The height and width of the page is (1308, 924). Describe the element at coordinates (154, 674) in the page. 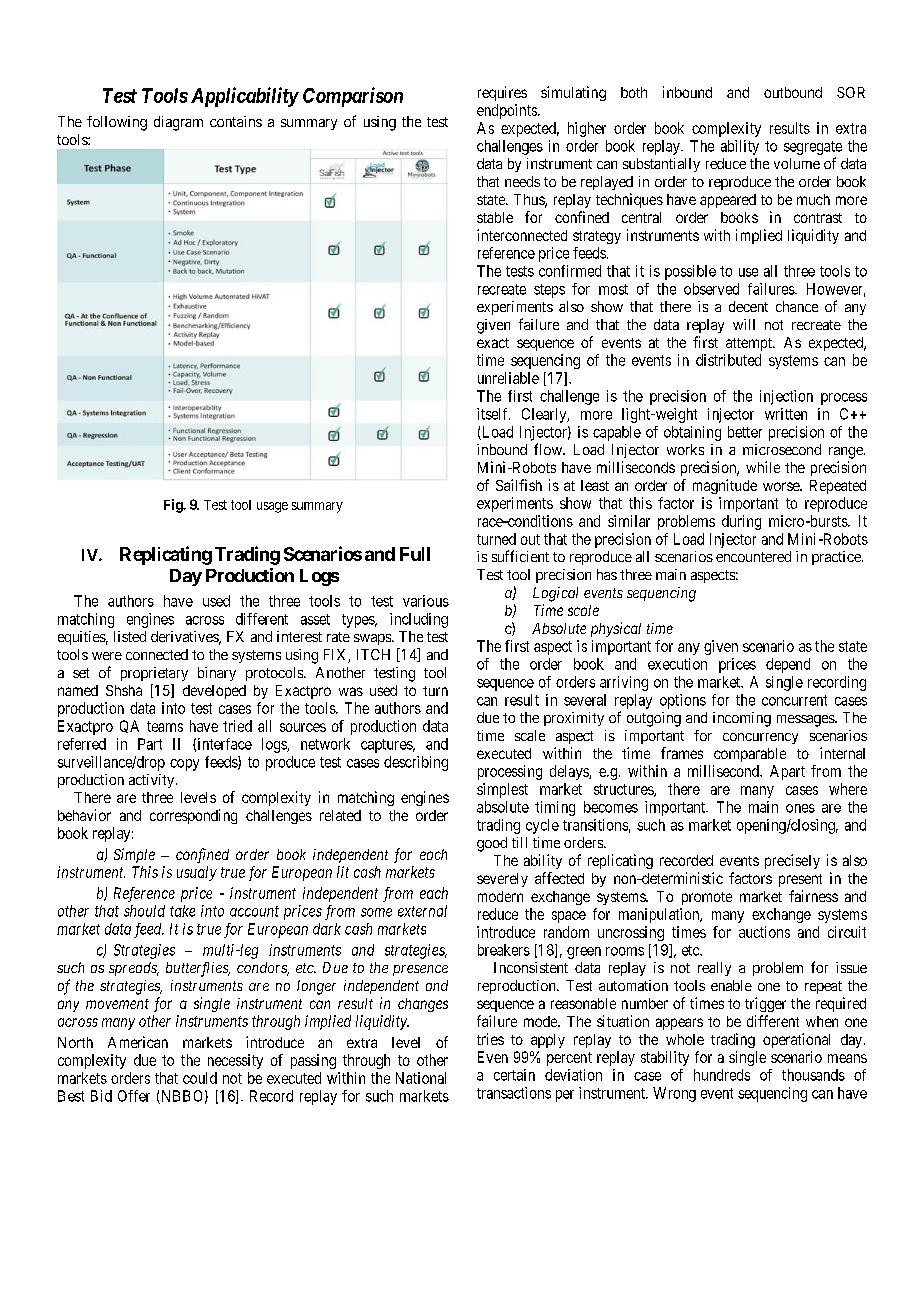

I see `proprietary` at that location.
